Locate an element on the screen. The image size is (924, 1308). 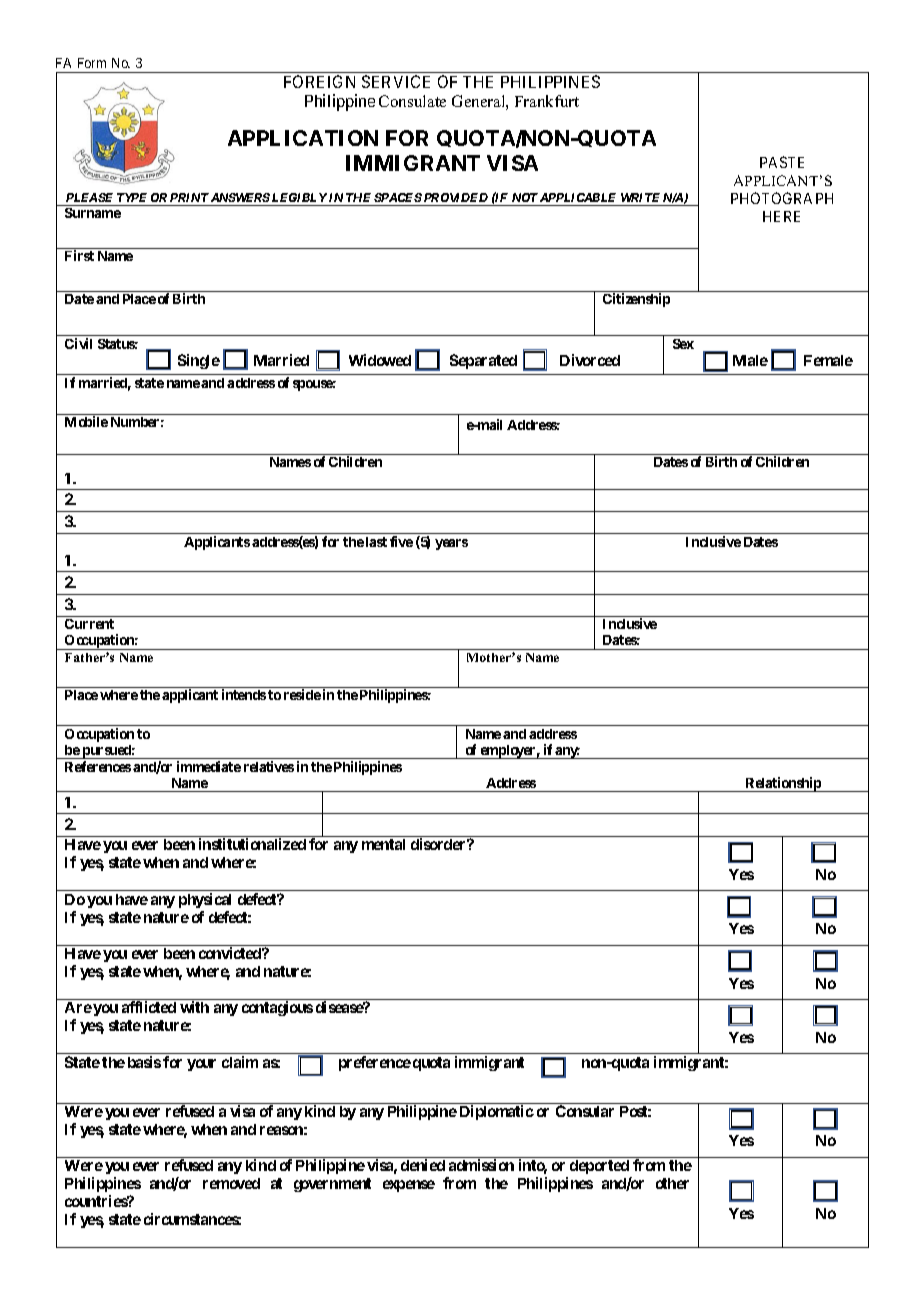
Consular is located at coordinates (585, 1111).
